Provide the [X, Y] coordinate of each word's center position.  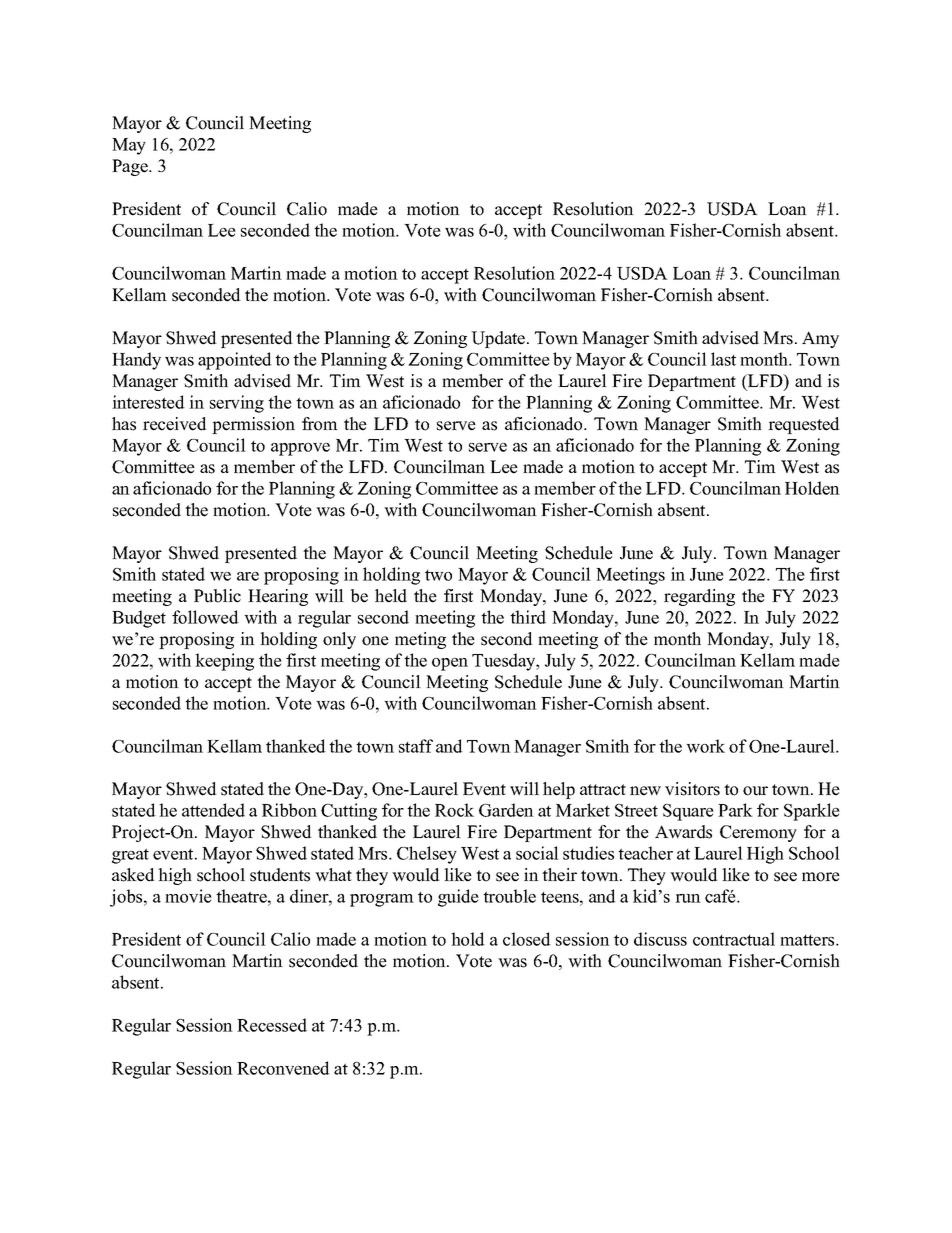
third [528, 617]
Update [499, 339]
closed [527, 939]
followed [205, 617]
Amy [820, 339]
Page [131, 167]
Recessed [272, 1025]
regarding [699, 597]
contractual [734, 939]
